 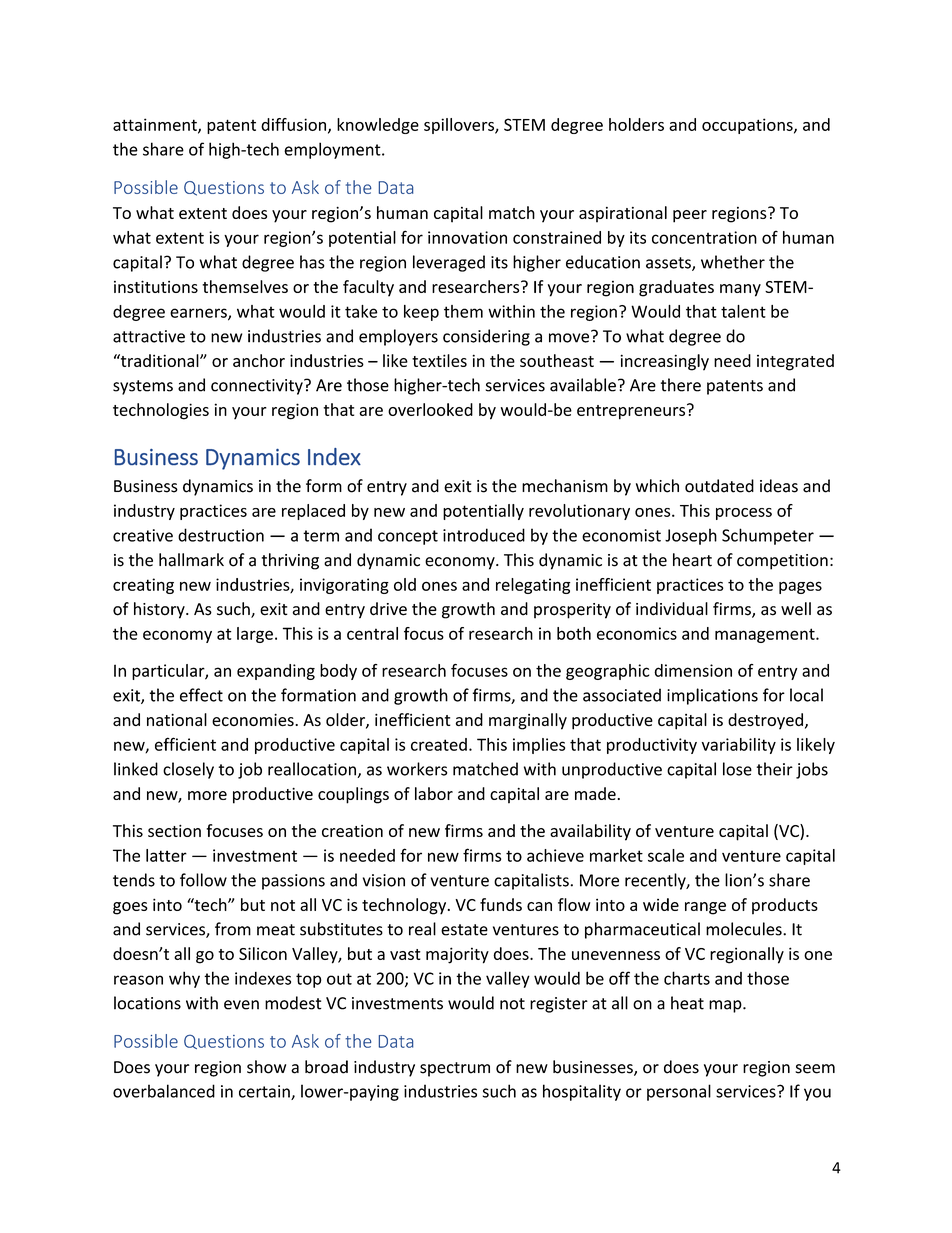 I want to click on show, so click(x=266, y=1067).
